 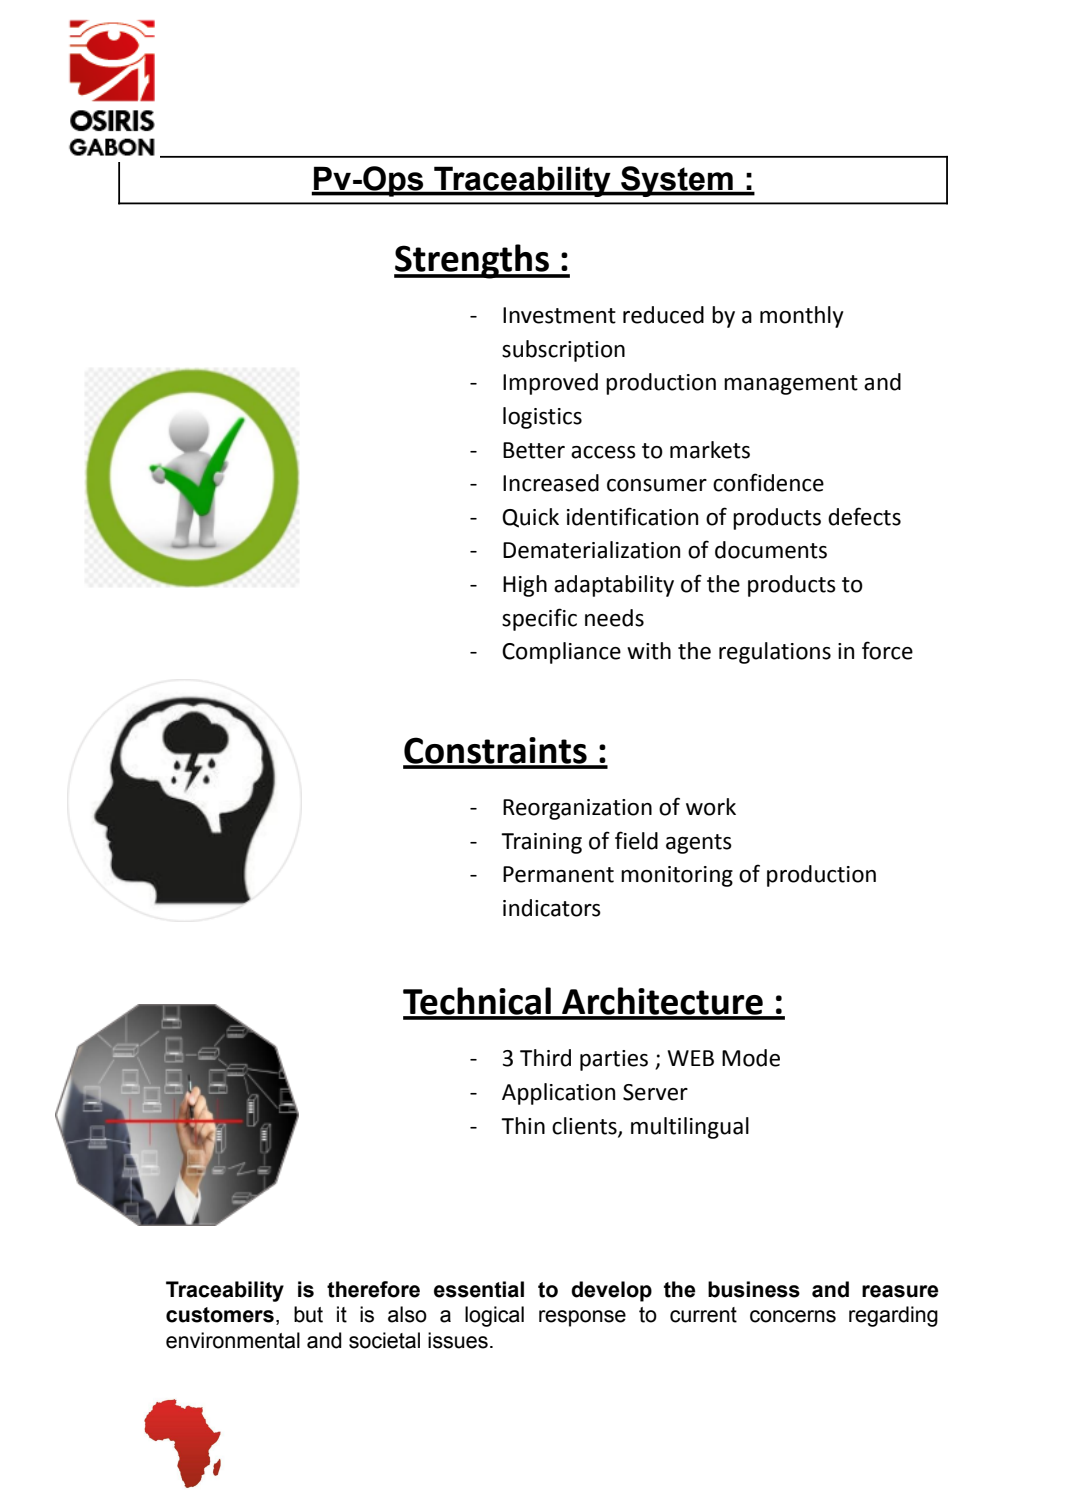 What do you see at coordinates (577, 809) in the screenshot?
I see `Reorganization` at bounding box center [577, 809].
